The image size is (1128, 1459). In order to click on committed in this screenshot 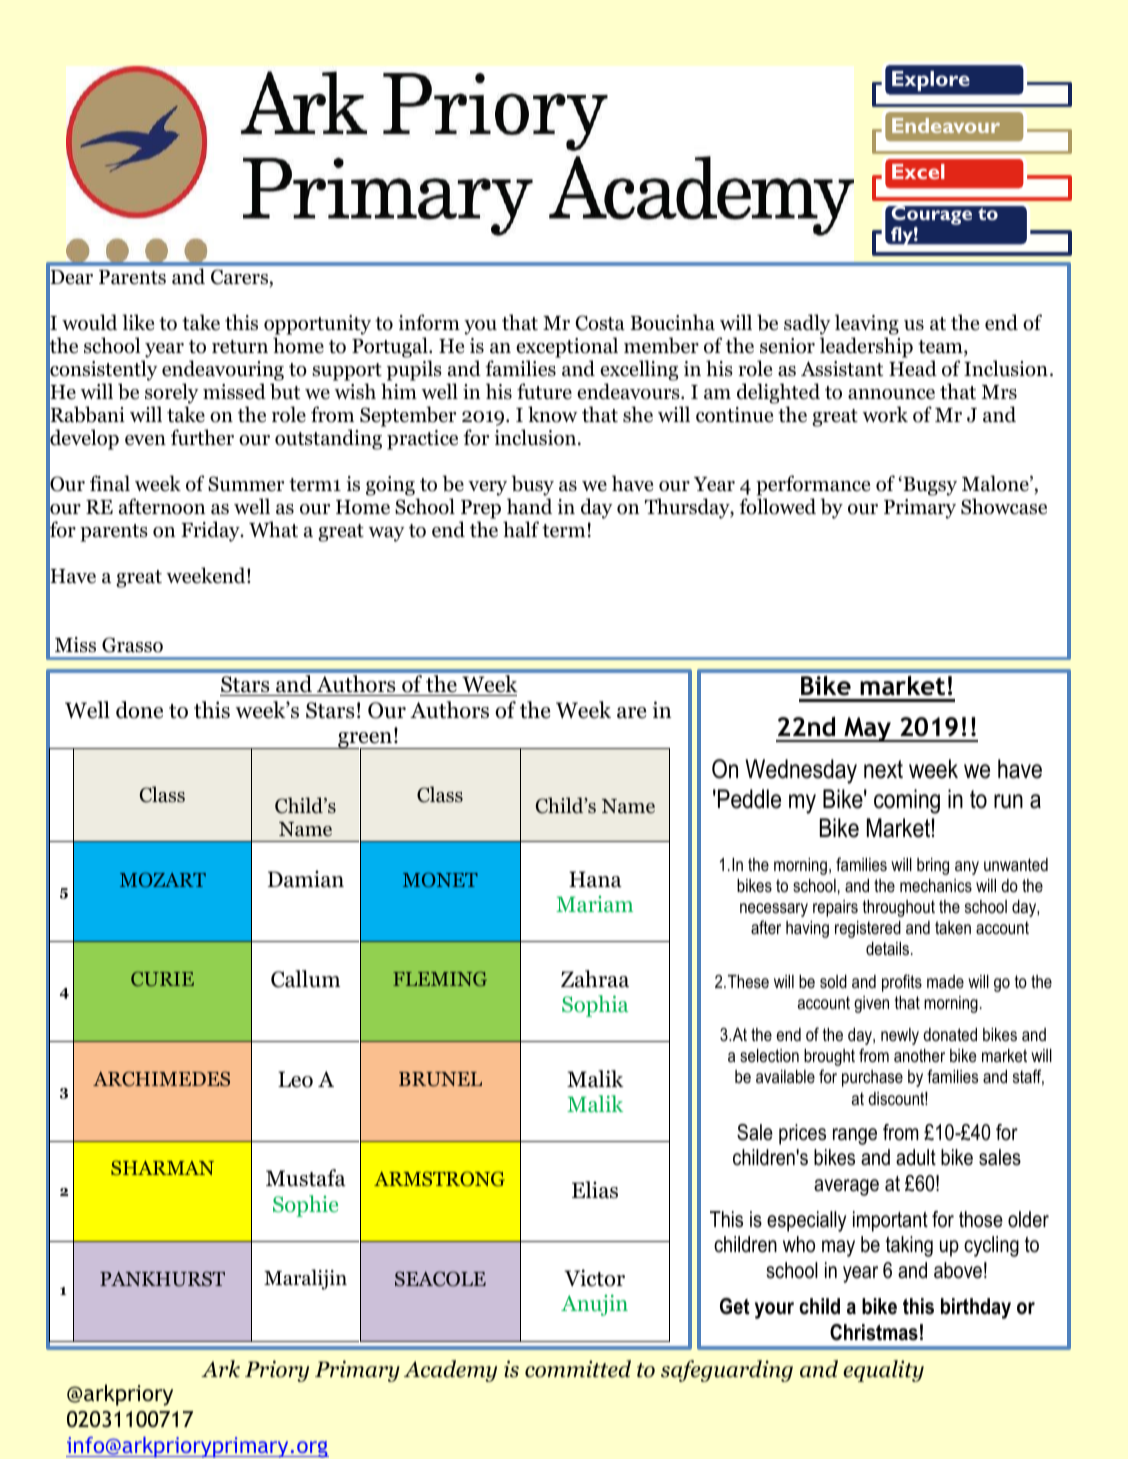, I will do `click(578, 1369)`.
